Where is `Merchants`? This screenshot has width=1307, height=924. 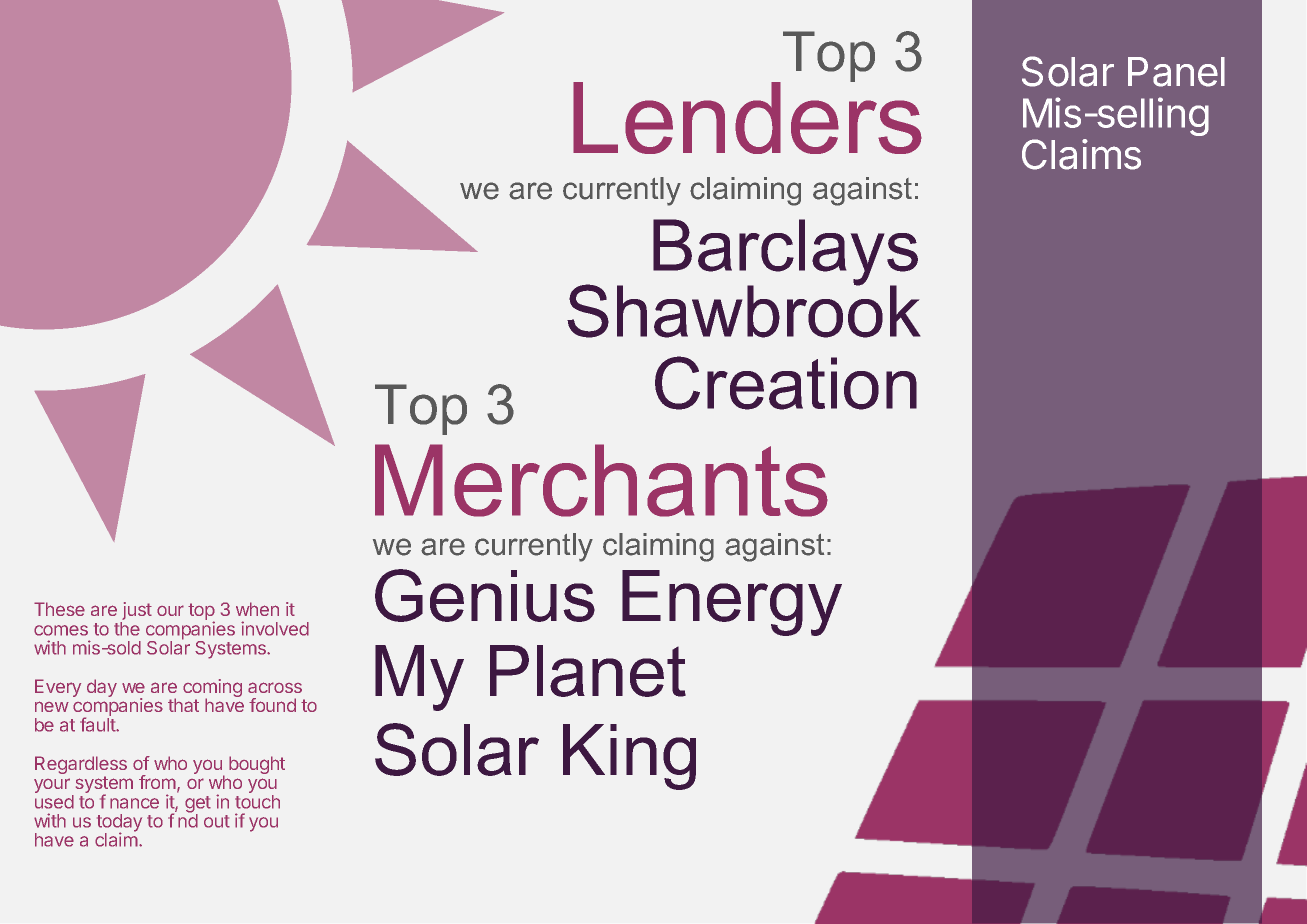
Merchants is located at coordinates (601, 480).
